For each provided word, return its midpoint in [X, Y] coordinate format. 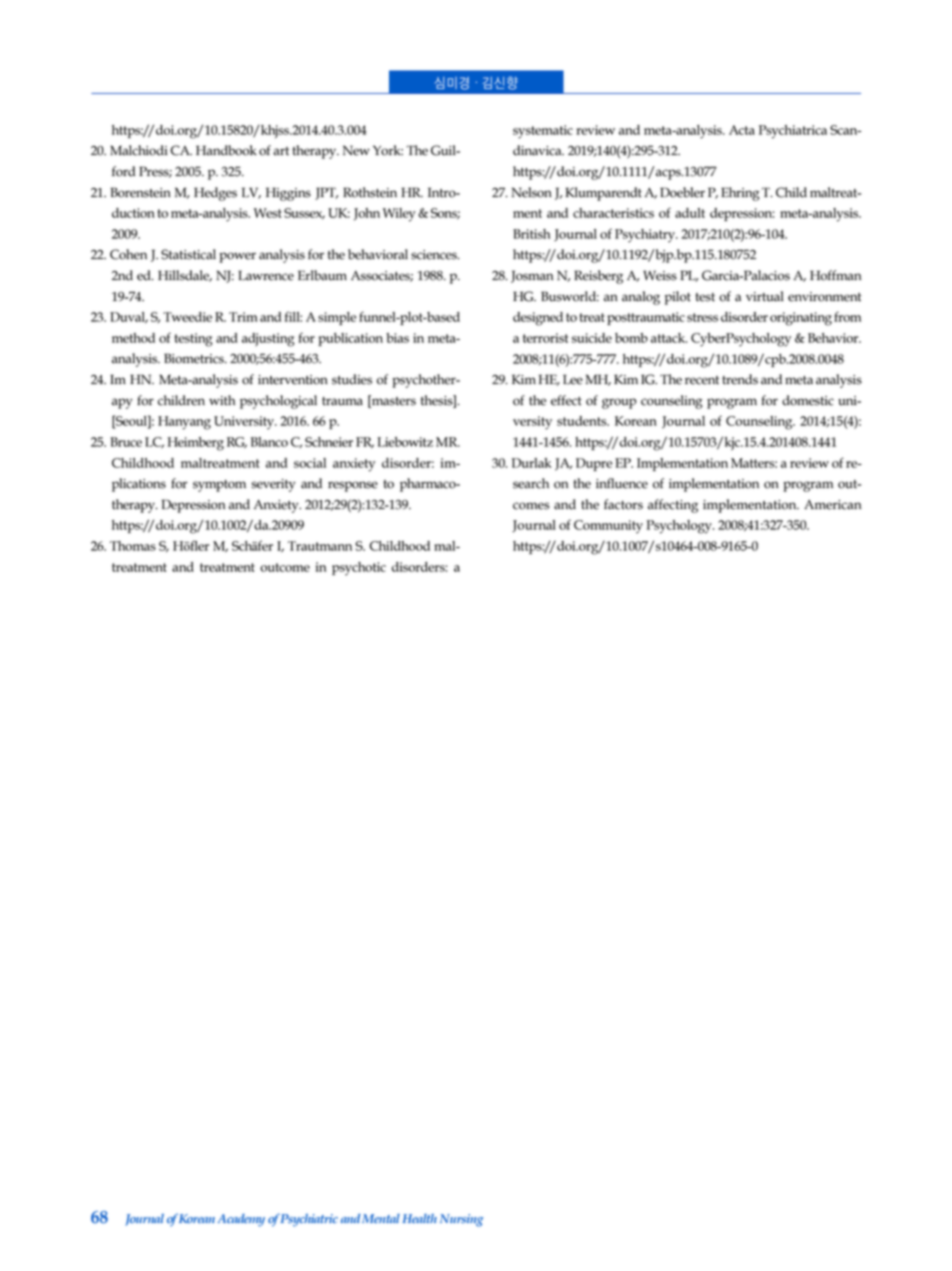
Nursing [461, 1220]
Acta [742, 130]
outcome [285, 567]
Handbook [226, 150]
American [833, 505]
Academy [241, 1220]
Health [419, 1218]
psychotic [359, 569]
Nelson [531, 192]
